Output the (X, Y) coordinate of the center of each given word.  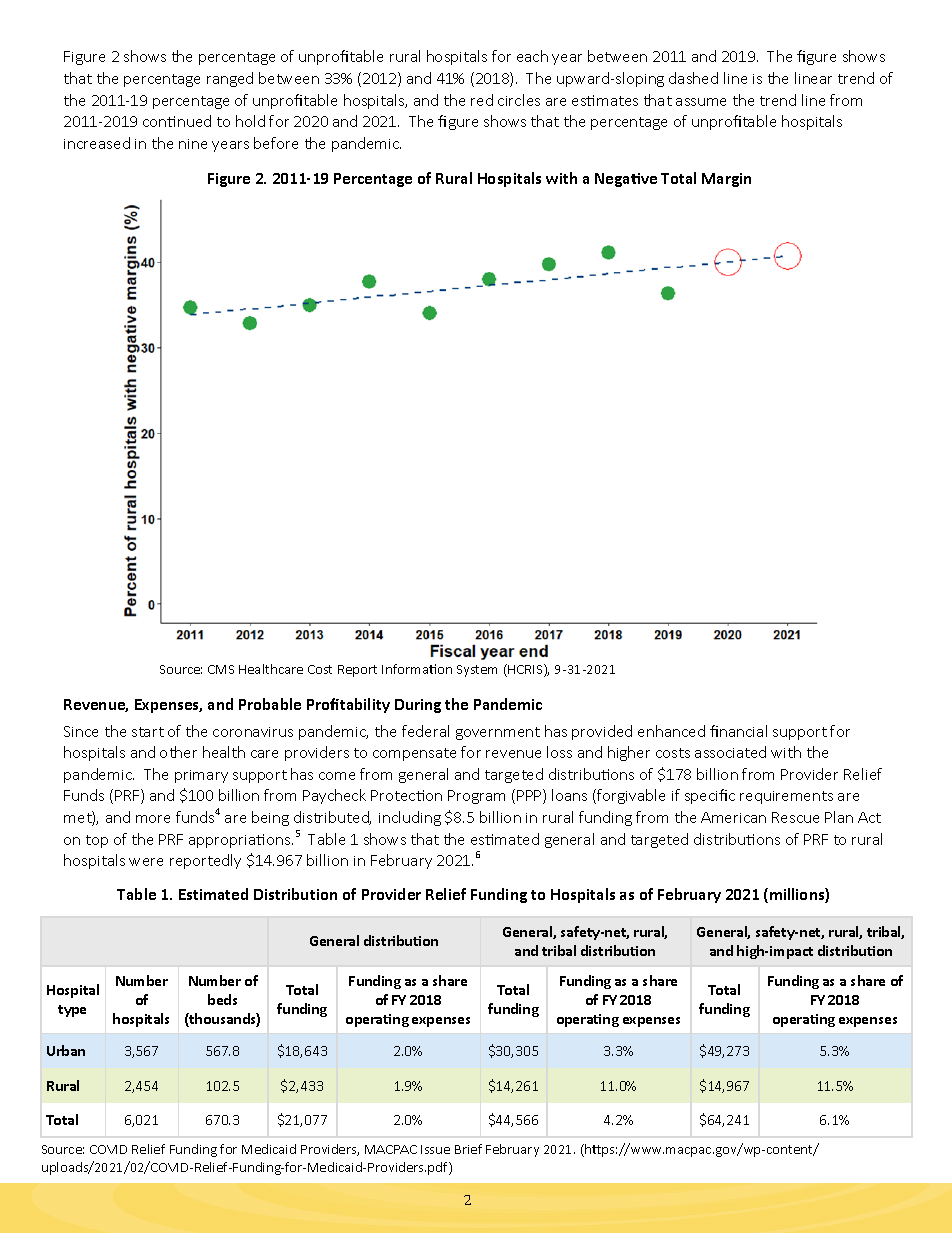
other (178, 752)
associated (730, 752)
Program (476, 797)
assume (701, 102)
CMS (221, 669)
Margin (726, 180)
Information (417, 669)
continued (177, 121)
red (482, 100)
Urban (66, 1050)
